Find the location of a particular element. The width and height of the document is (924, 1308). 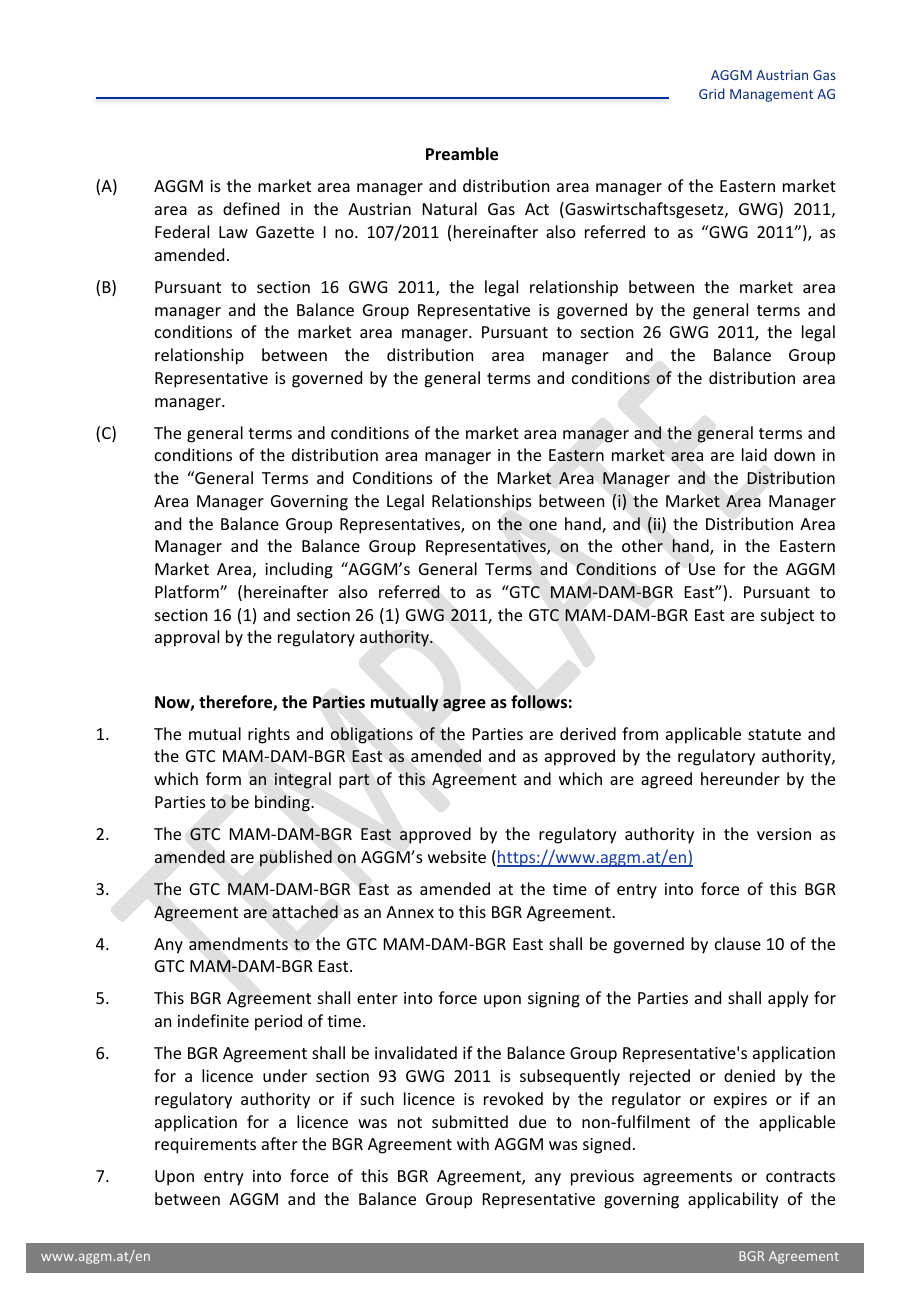

Grid is located at coordinates (712, 93).
